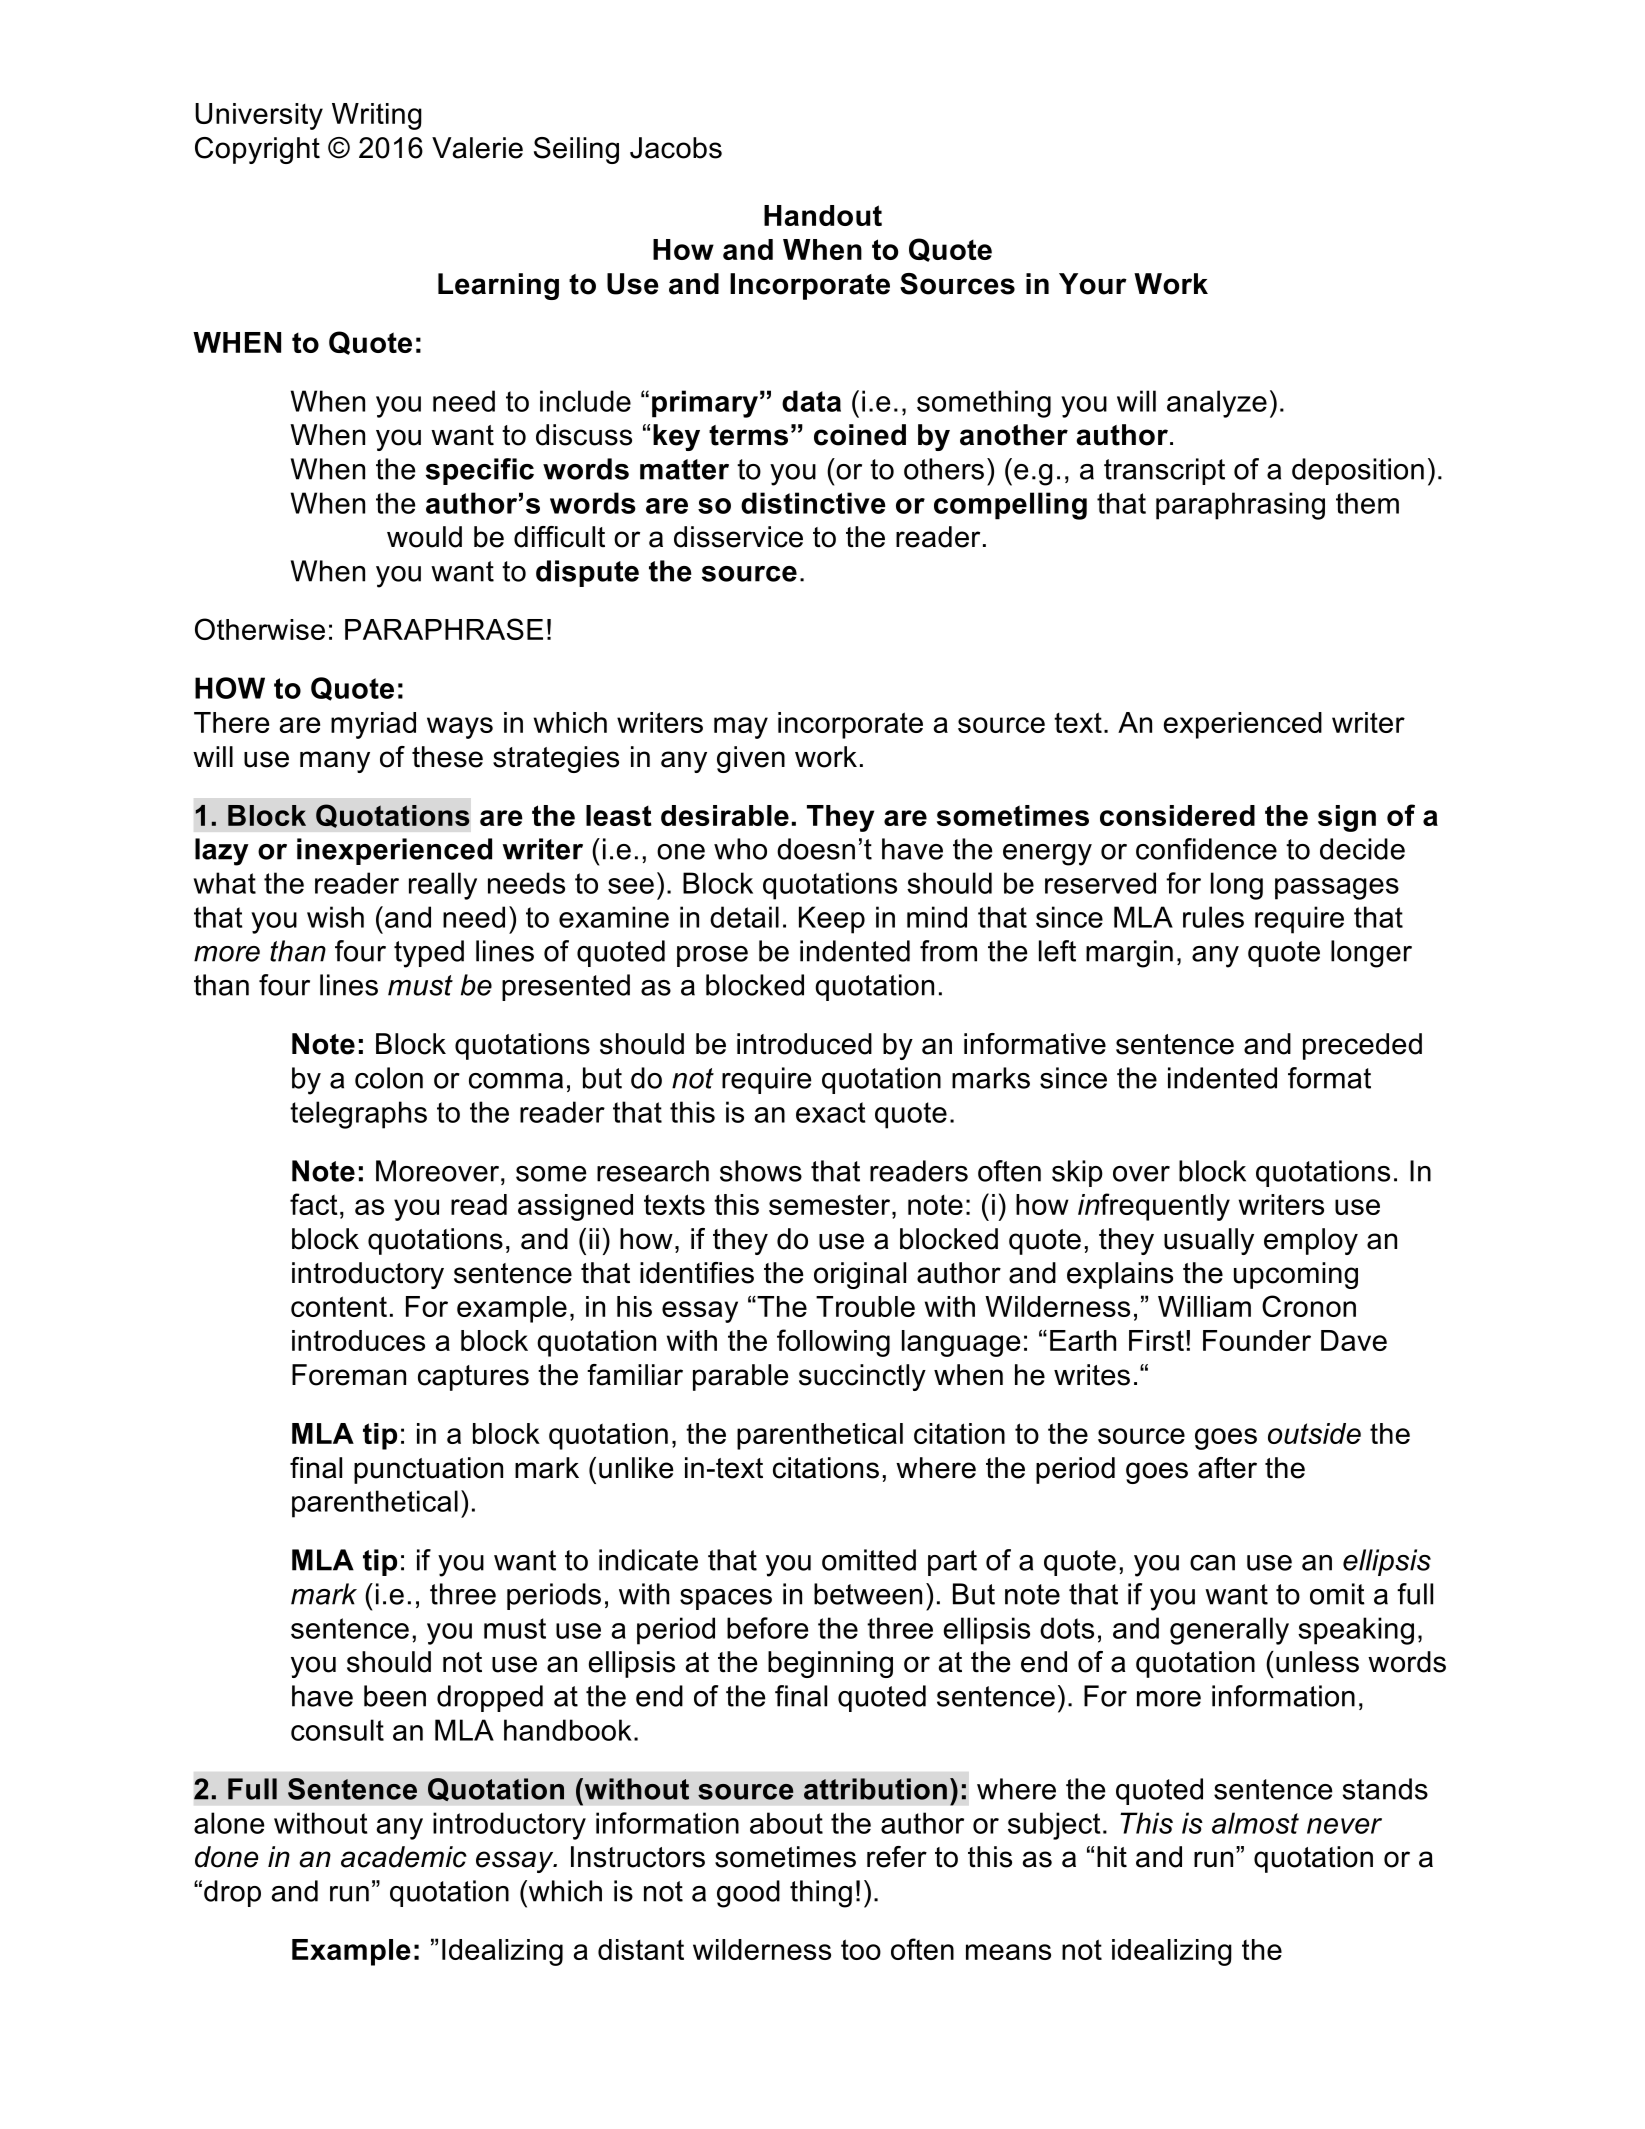 This document has width=1645, height=2129. I want to click on after, so click(1227, 1468).
